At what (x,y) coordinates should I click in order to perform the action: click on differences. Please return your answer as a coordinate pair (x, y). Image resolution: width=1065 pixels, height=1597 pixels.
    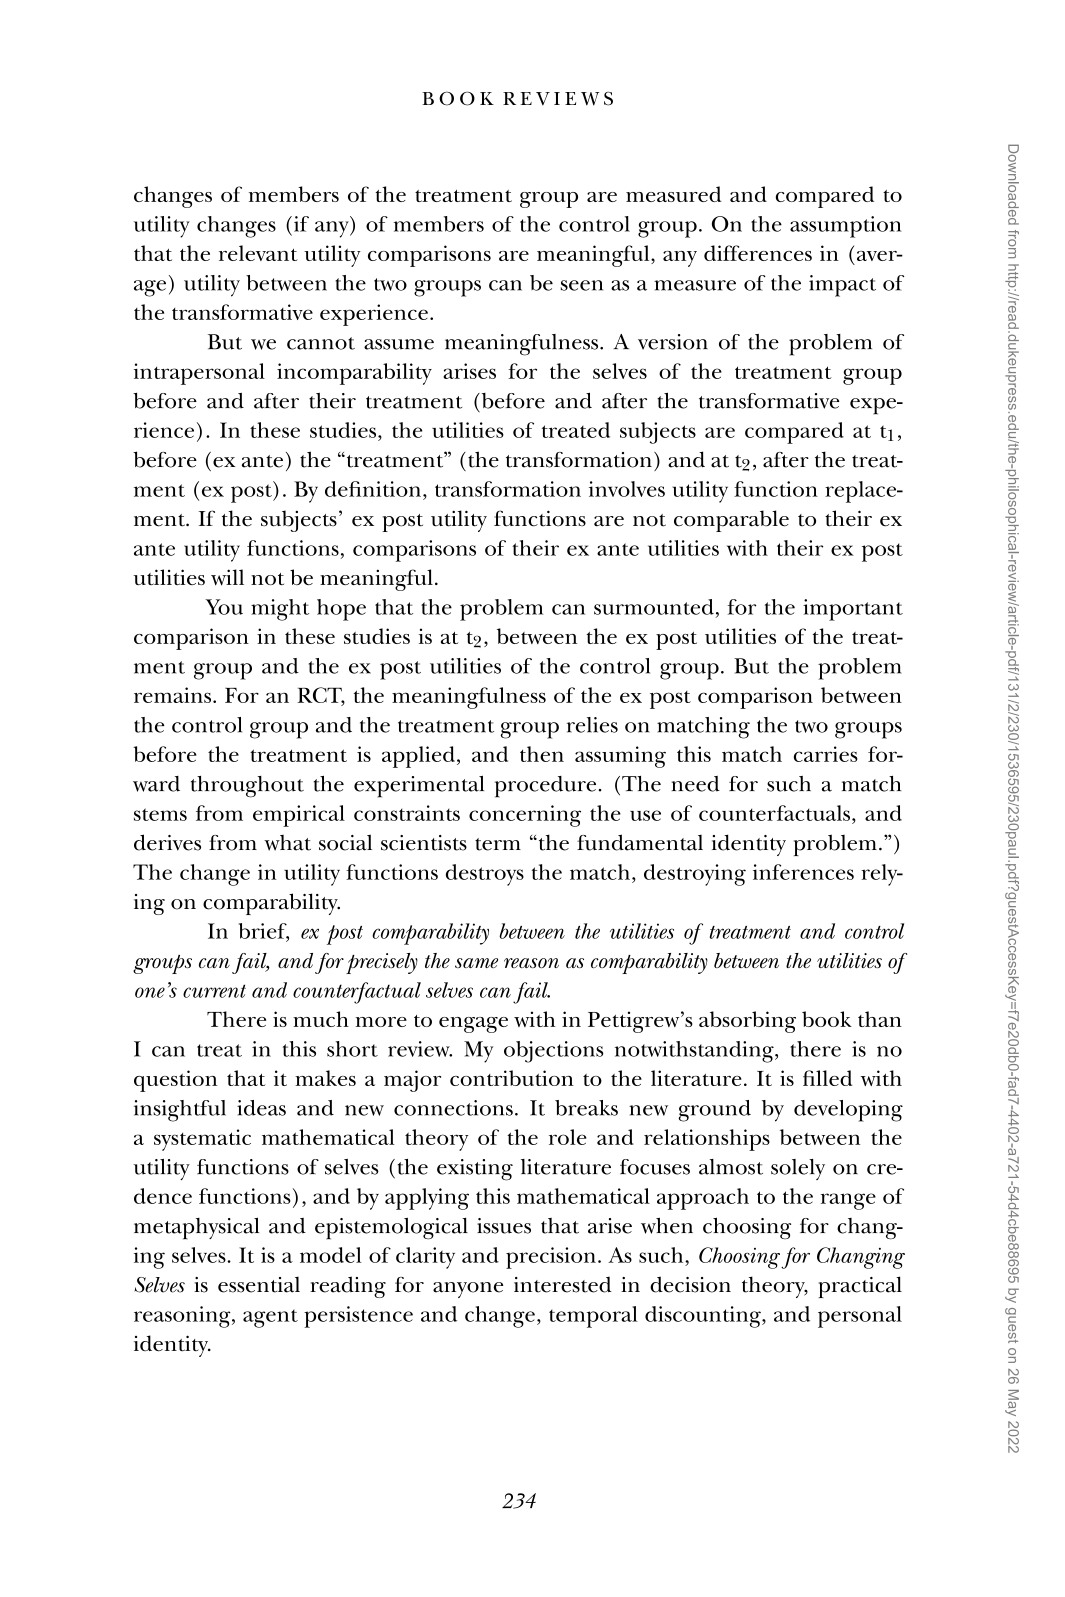
    Looking at the image, I should click on (758, 253).
